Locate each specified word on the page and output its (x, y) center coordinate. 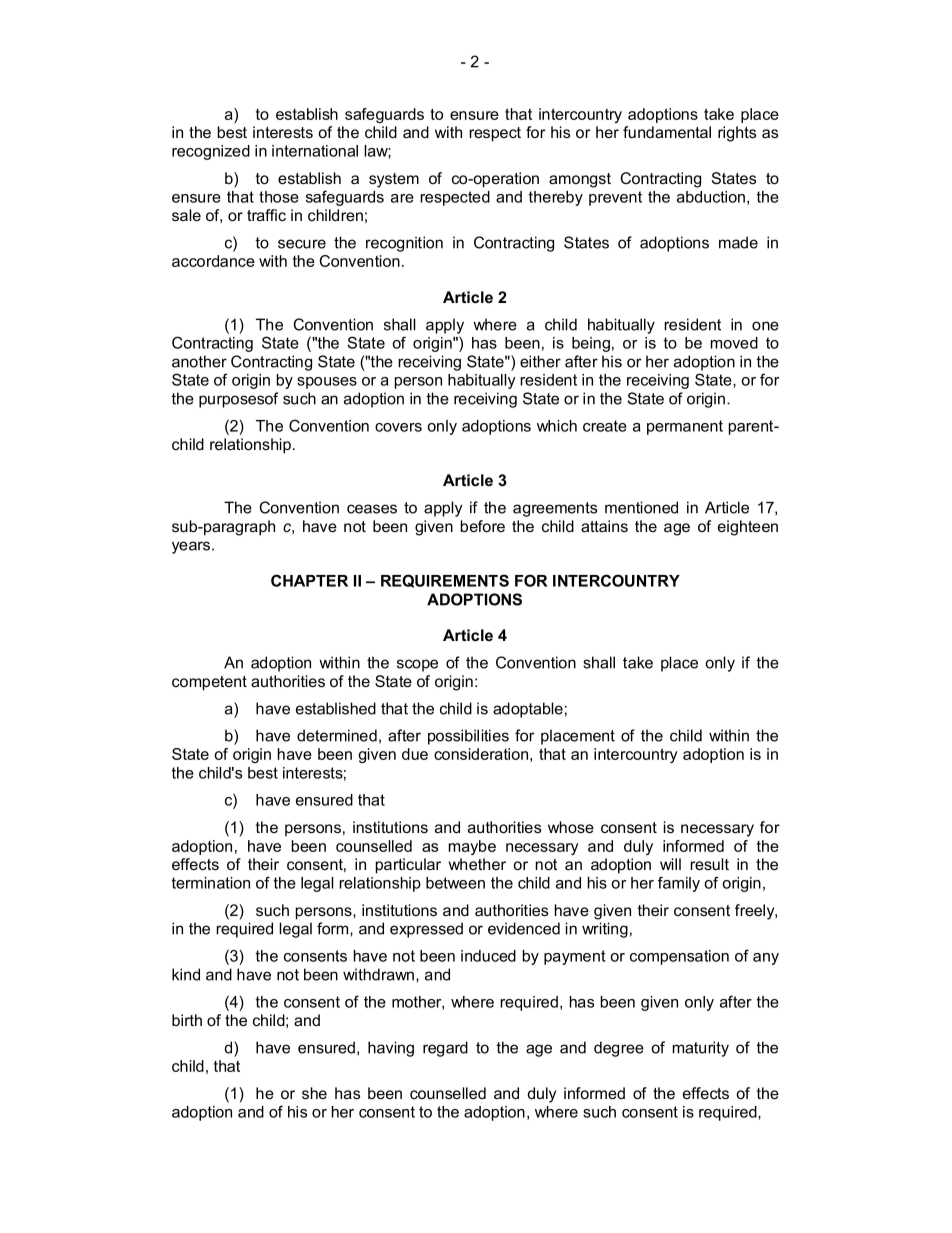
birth (187, 1020)
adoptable (528, 710)
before (482, 526)
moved (734, 343)
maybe (472, 847)
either (540, 361)
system (394, 180)
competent (209, 683)
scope (417, 665)
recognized (211, 152)
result (709, 864)
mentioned (641, 507)
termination (210, 883)
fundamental (667, 132)
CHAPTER (309, 580)
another (199, 361)
